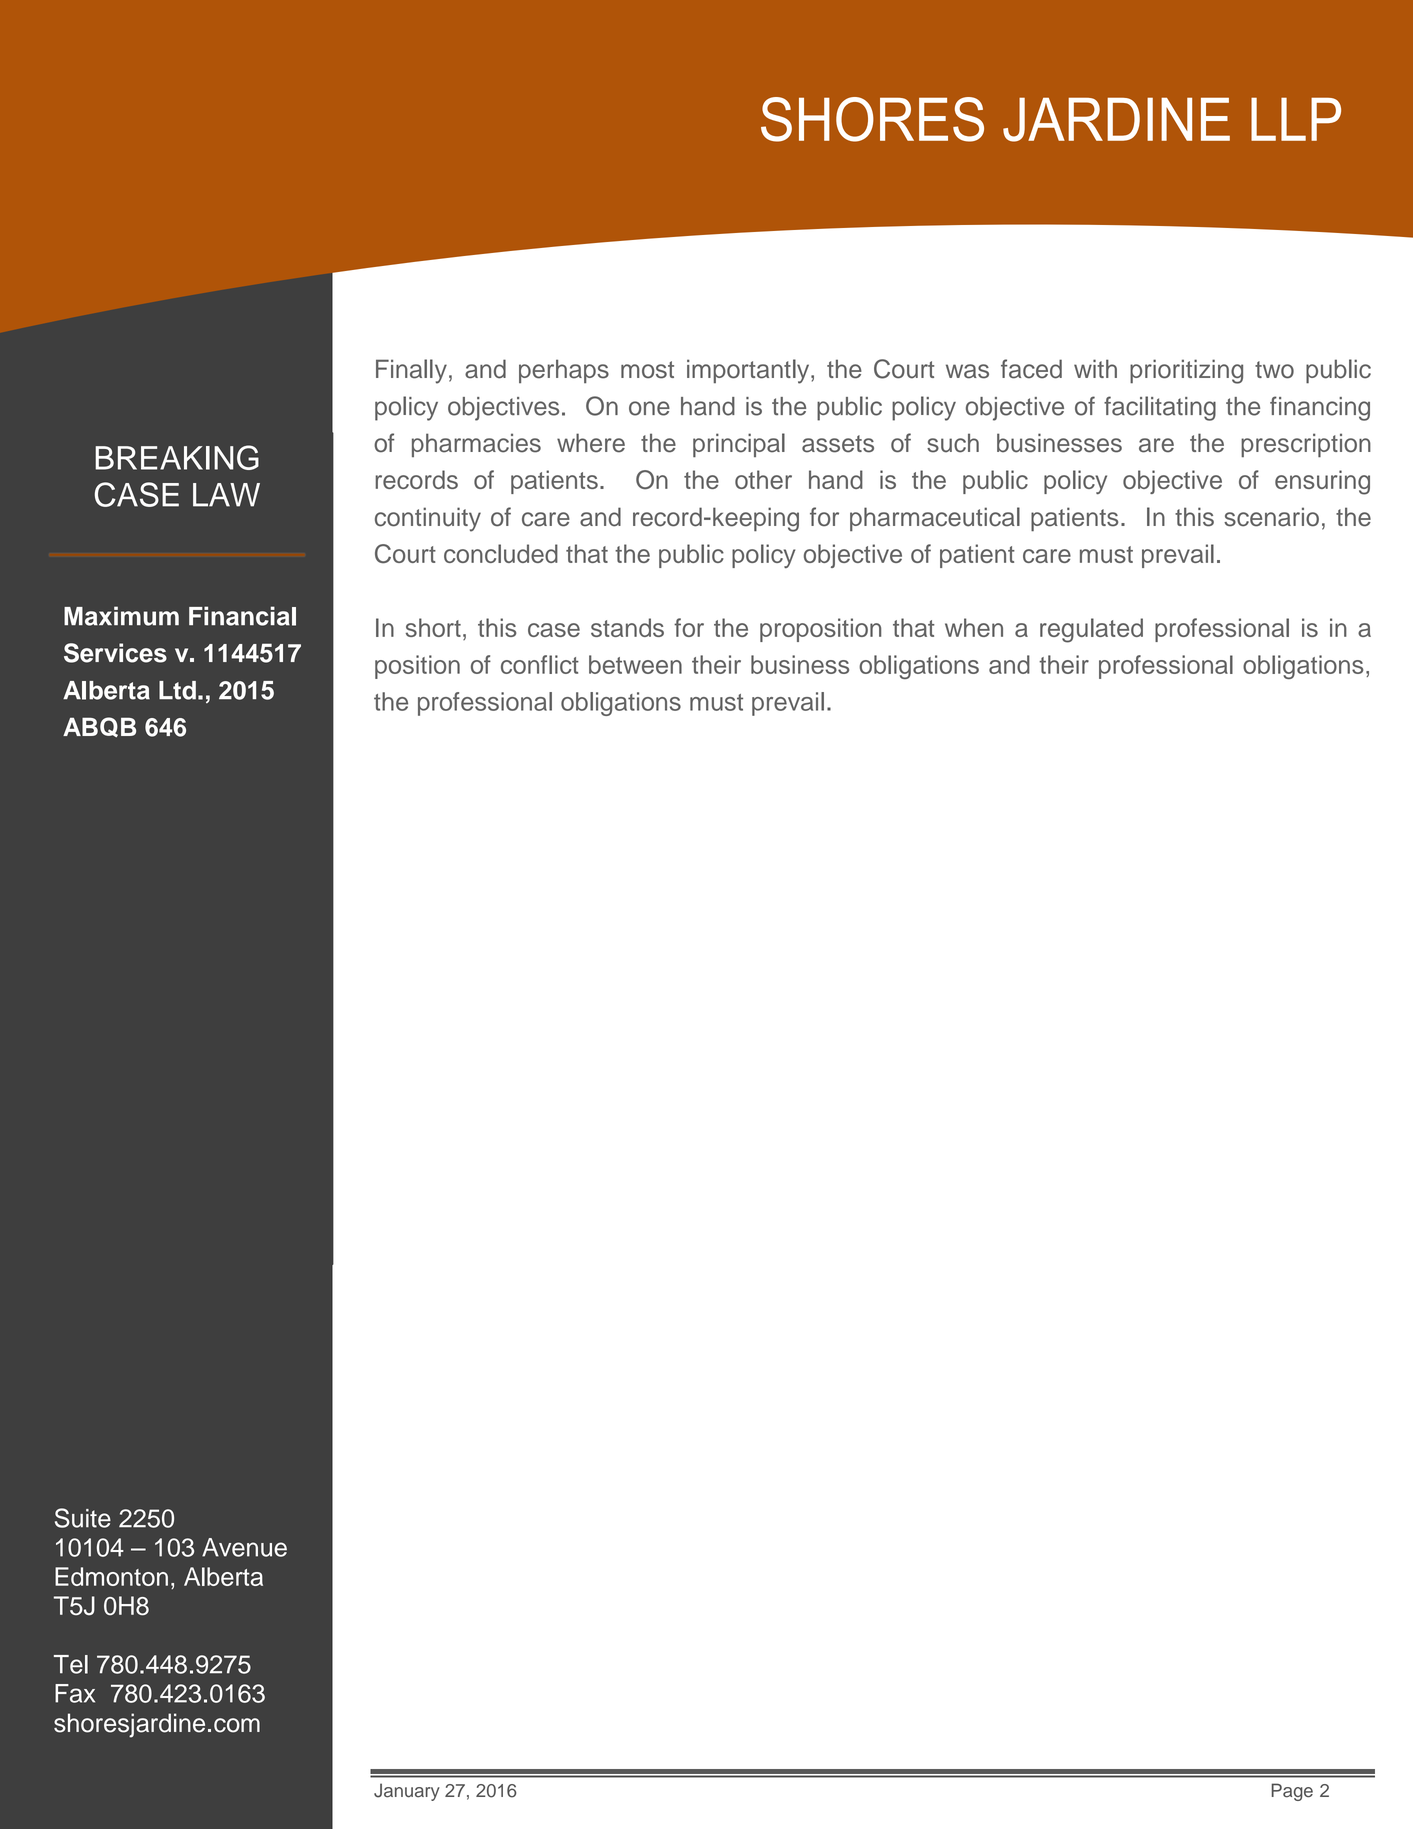 Image resolution: width=1413 pixels, height=1829 pixels. I want to click on regulated, so click(1091, 630).
